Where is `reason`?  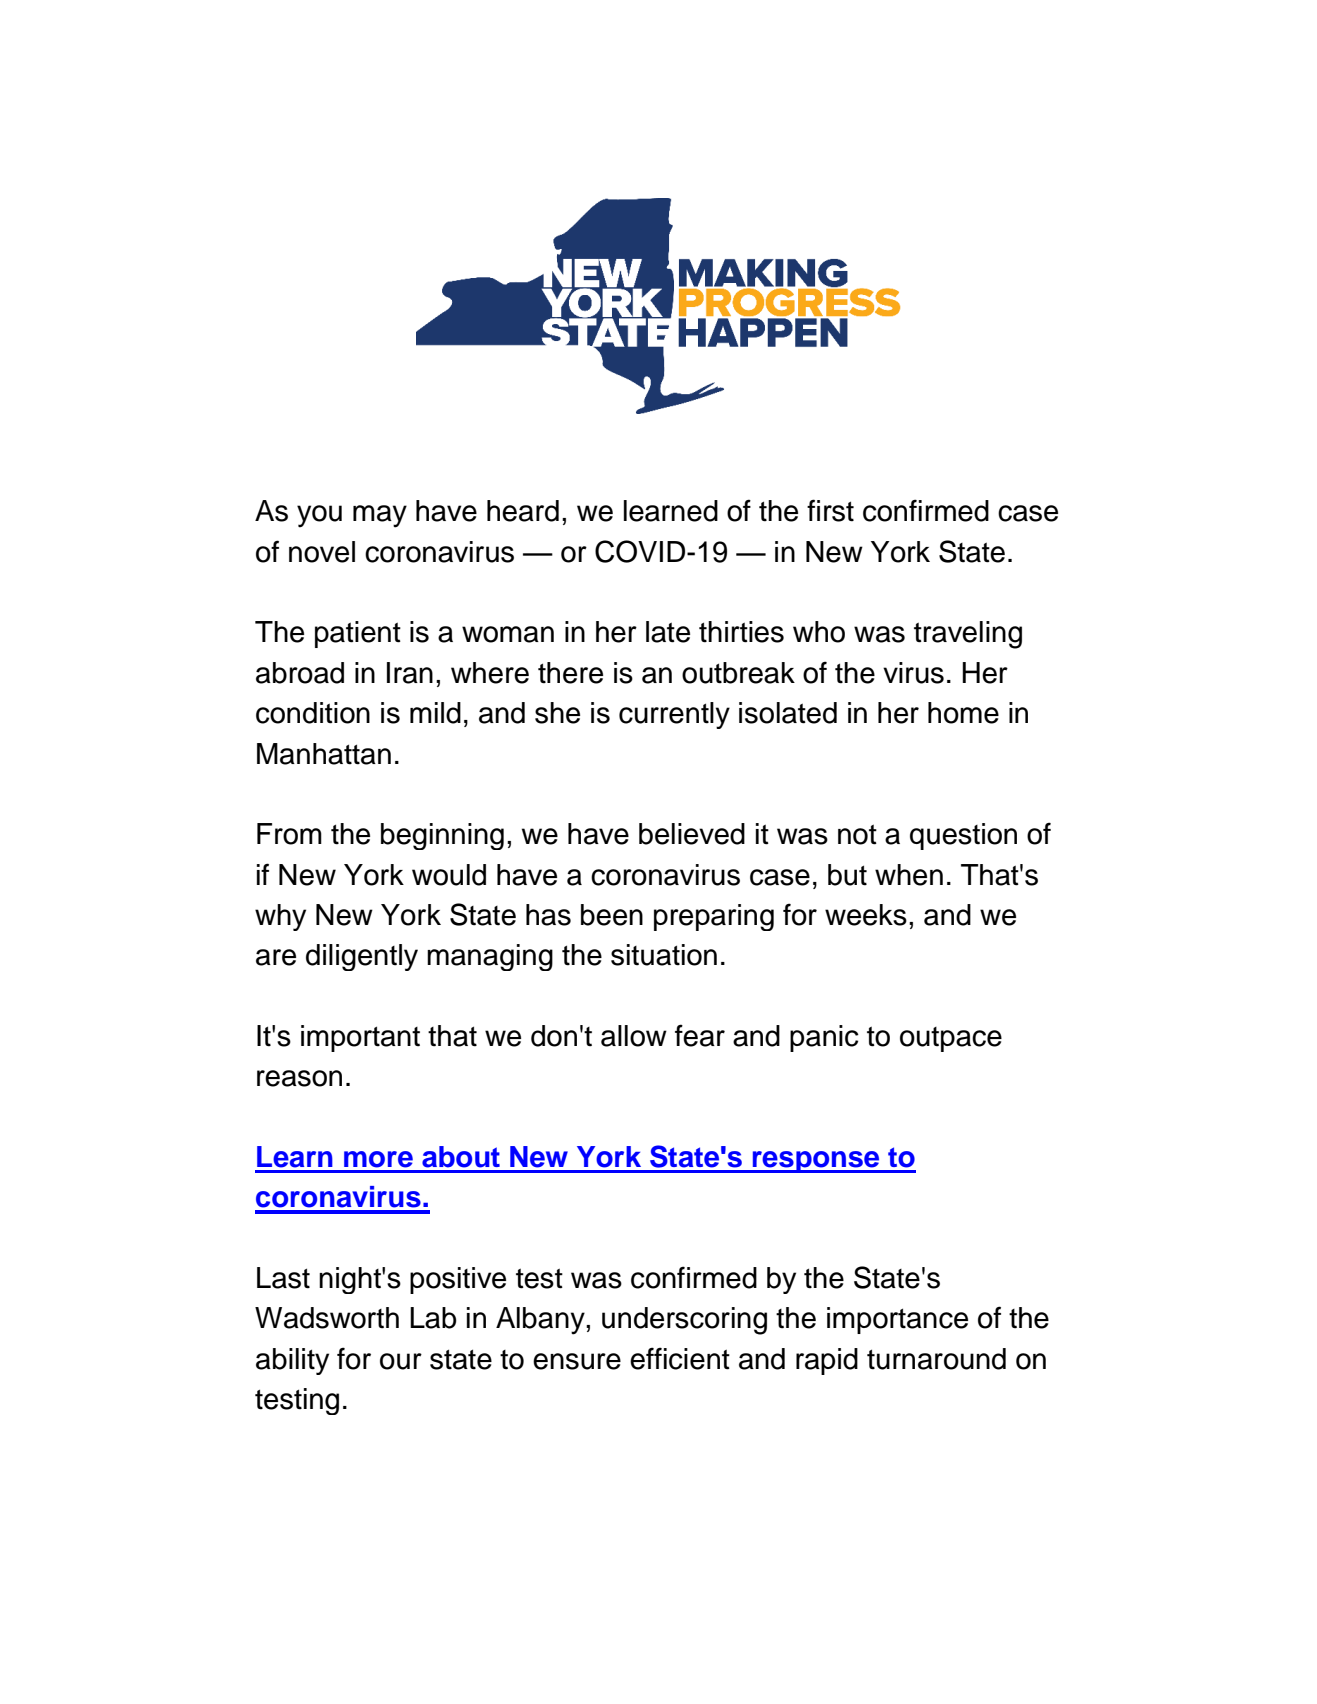
reason is located at coordinates (299, 1078).
